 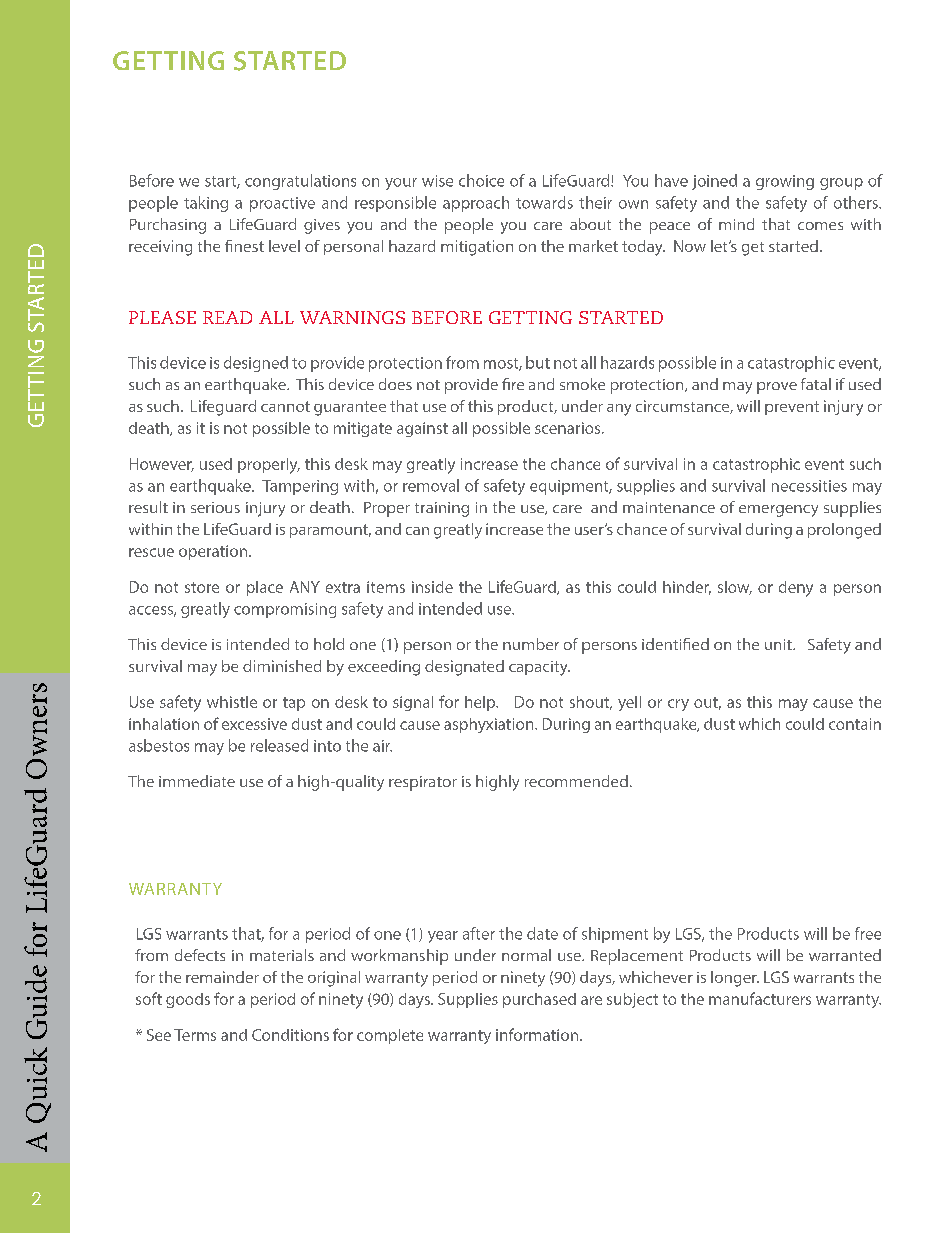 I want to click on approach, so click(x=476, y=204).
